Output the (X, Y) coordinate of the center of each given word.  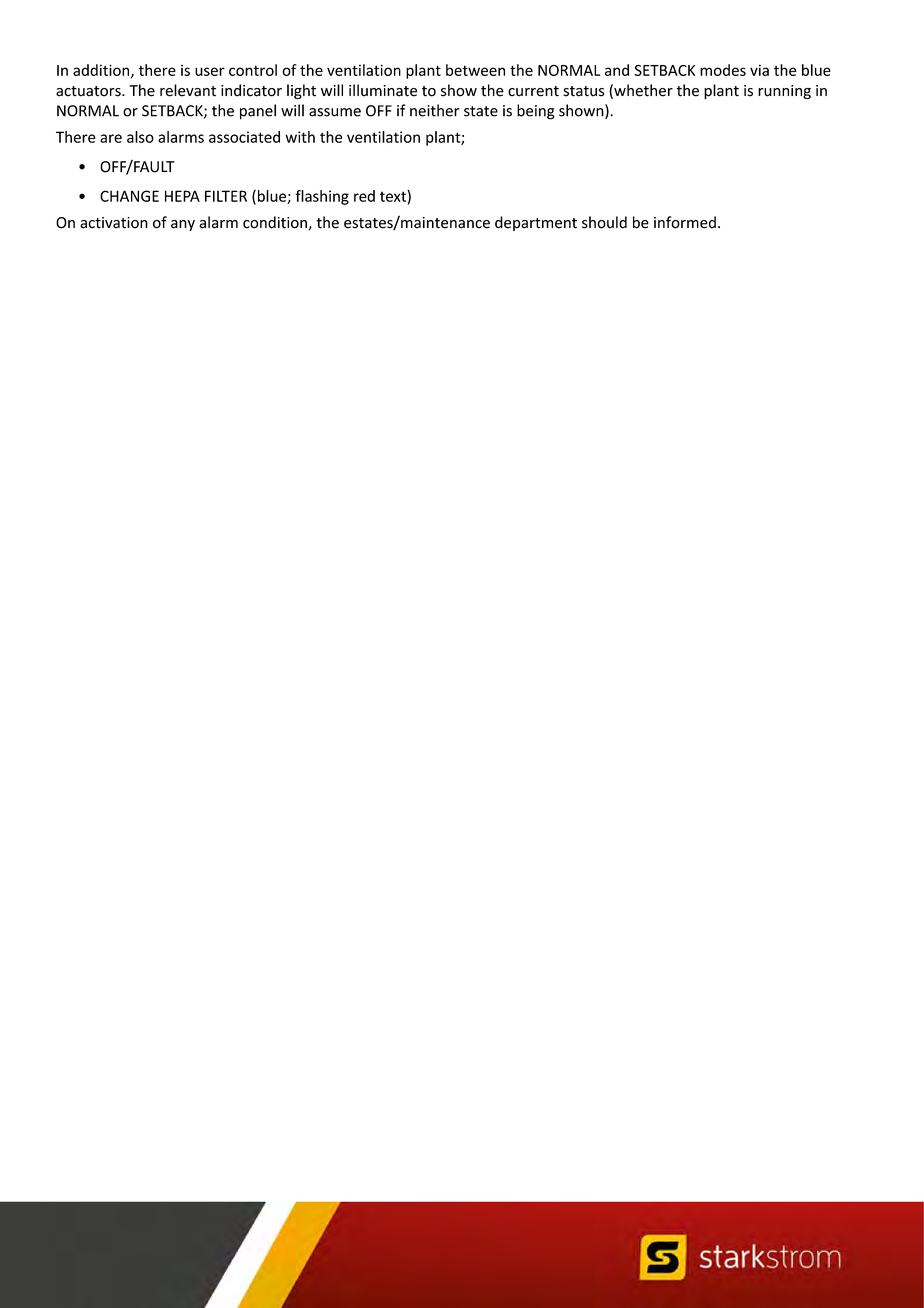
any (183, 225)
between (475, 70)
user (210, 71)
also (140, 137)
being (536, 112)
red (364, 196)
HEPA (182, 196)
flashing (322, 197)
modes (723, 70)
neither (435, 110)
